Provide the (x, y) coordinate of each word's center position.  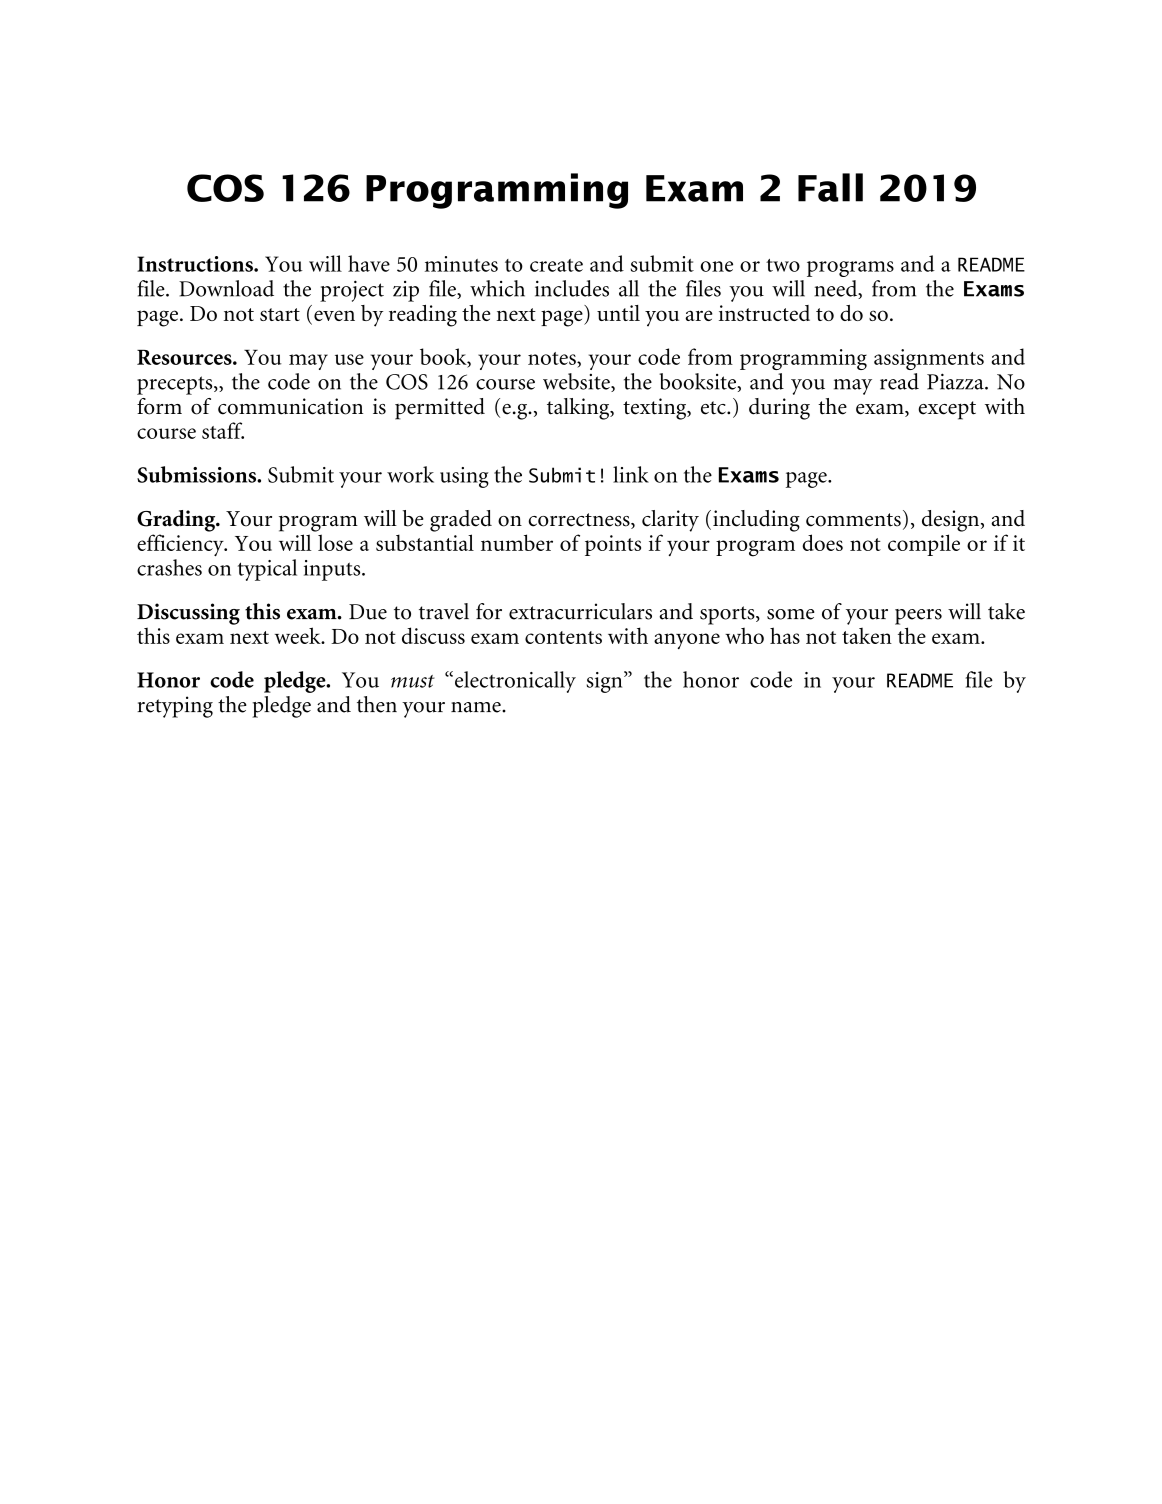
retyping (175, 707)
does (822, 542)
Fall (830, 187)
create (556, 265)
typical (267, 570)
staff (223, 430)
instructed (764, 313)
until (618, 313)
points (613, 545)
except (947, 410)
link (631, 474)
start (280, 314)
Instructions (196, 264)
